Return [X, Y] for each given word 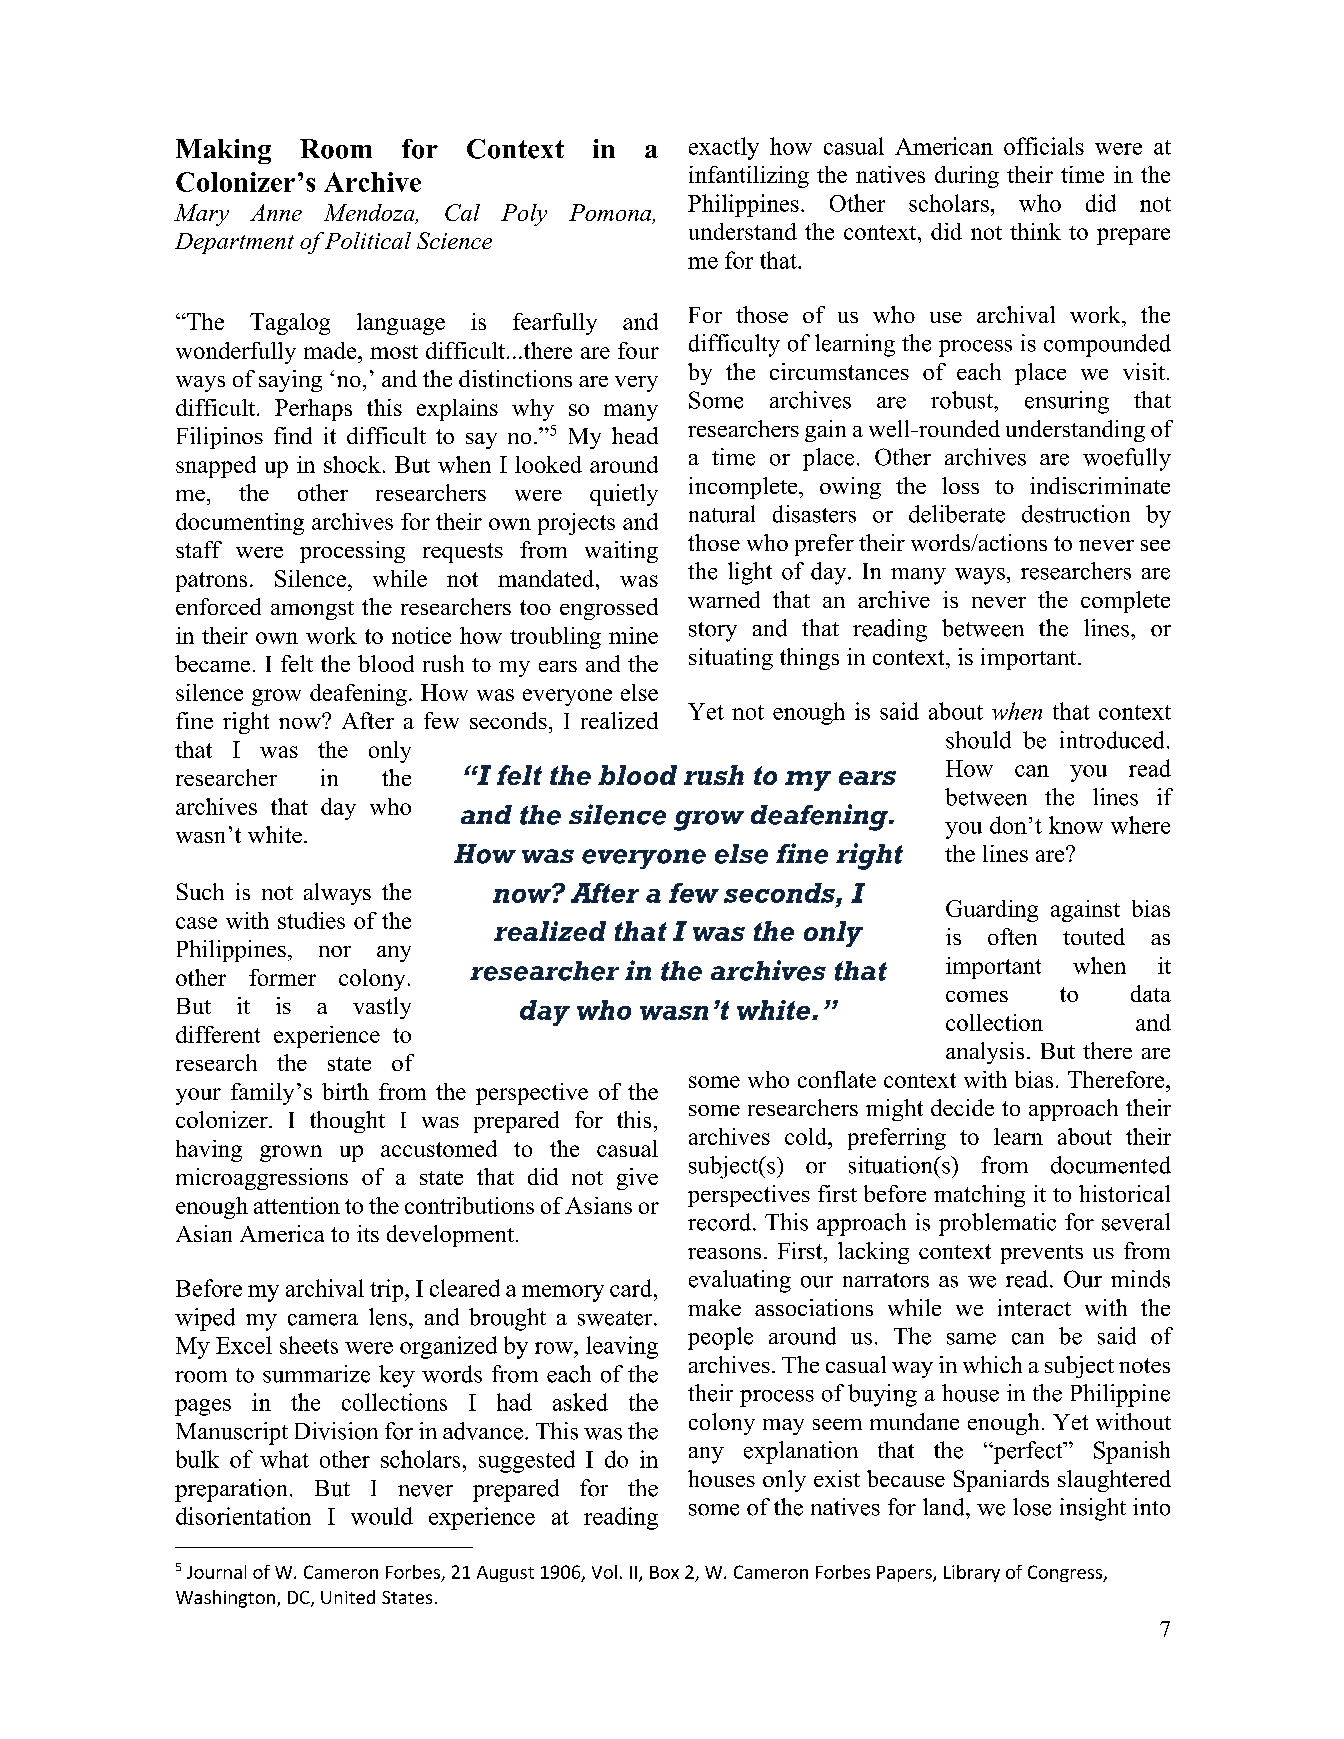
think [1035, 231]
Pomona [611, 214]
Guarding [992, 911]
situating [731, 659]
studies [311, 920]
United [348, 1597]
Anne [276, 212]
